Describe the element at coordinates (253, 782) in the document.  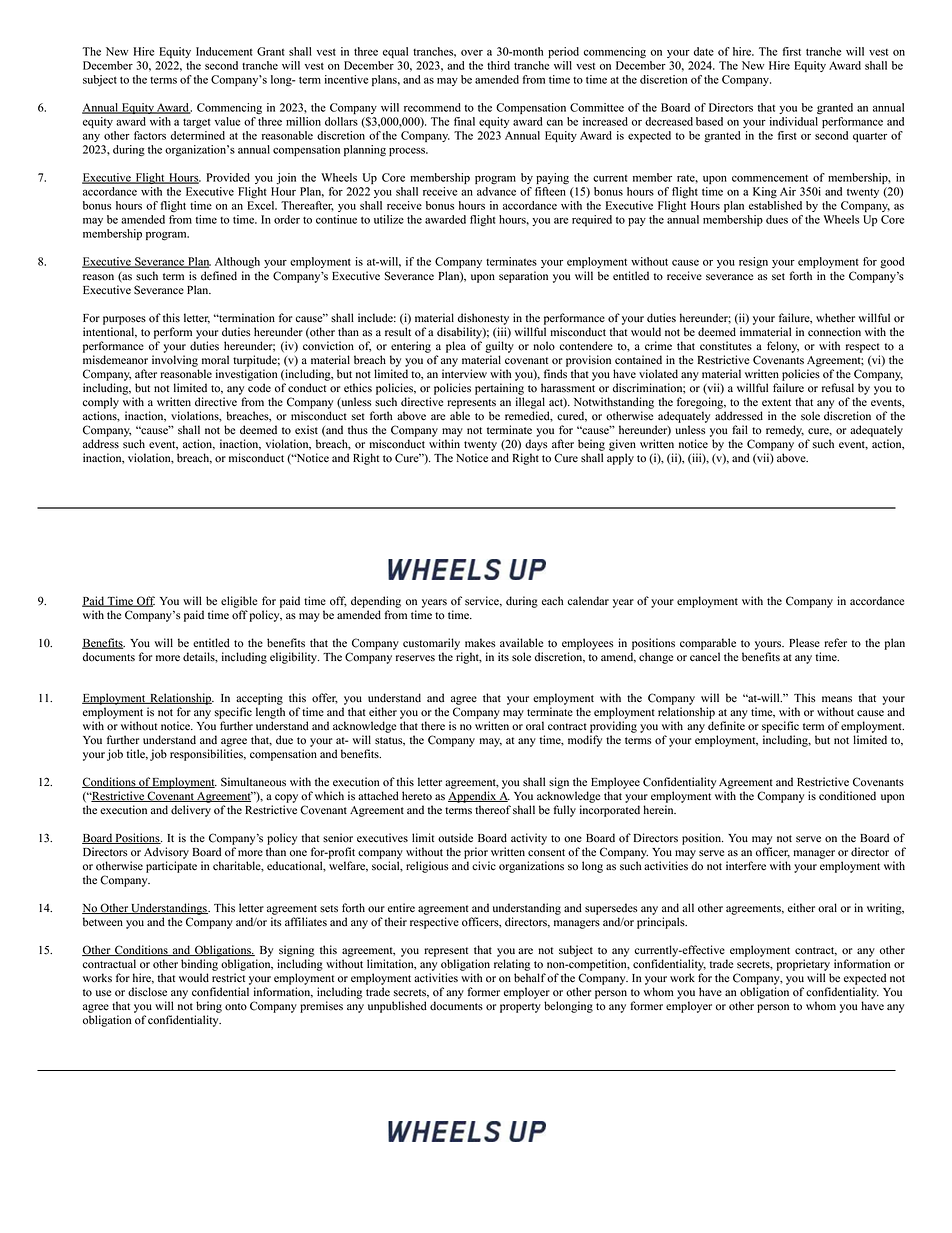
I see `Simultaneous` at that location.
